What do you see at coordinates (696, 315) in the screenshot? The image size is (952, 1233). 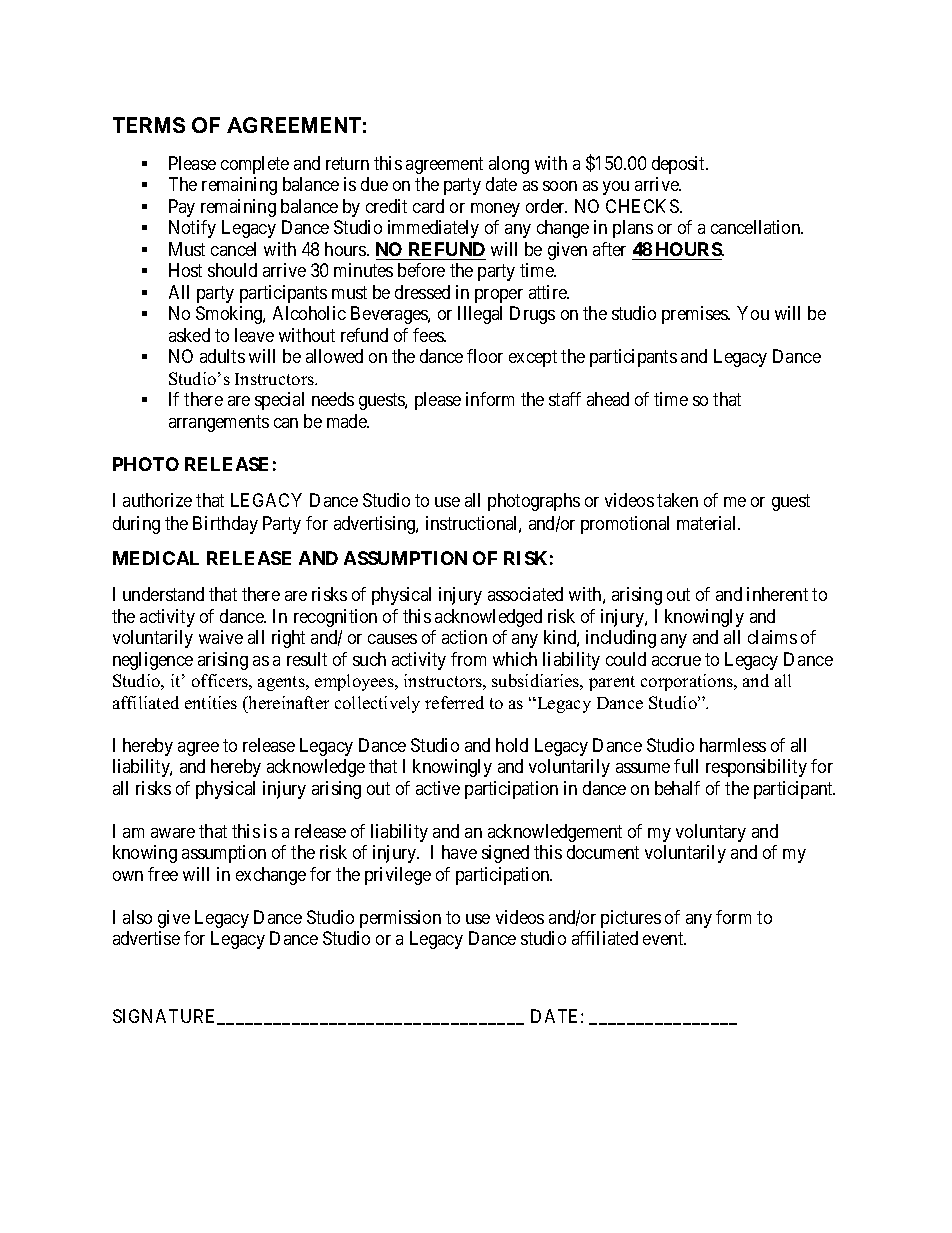 I see `premises` at bounding box center [696, 315].
